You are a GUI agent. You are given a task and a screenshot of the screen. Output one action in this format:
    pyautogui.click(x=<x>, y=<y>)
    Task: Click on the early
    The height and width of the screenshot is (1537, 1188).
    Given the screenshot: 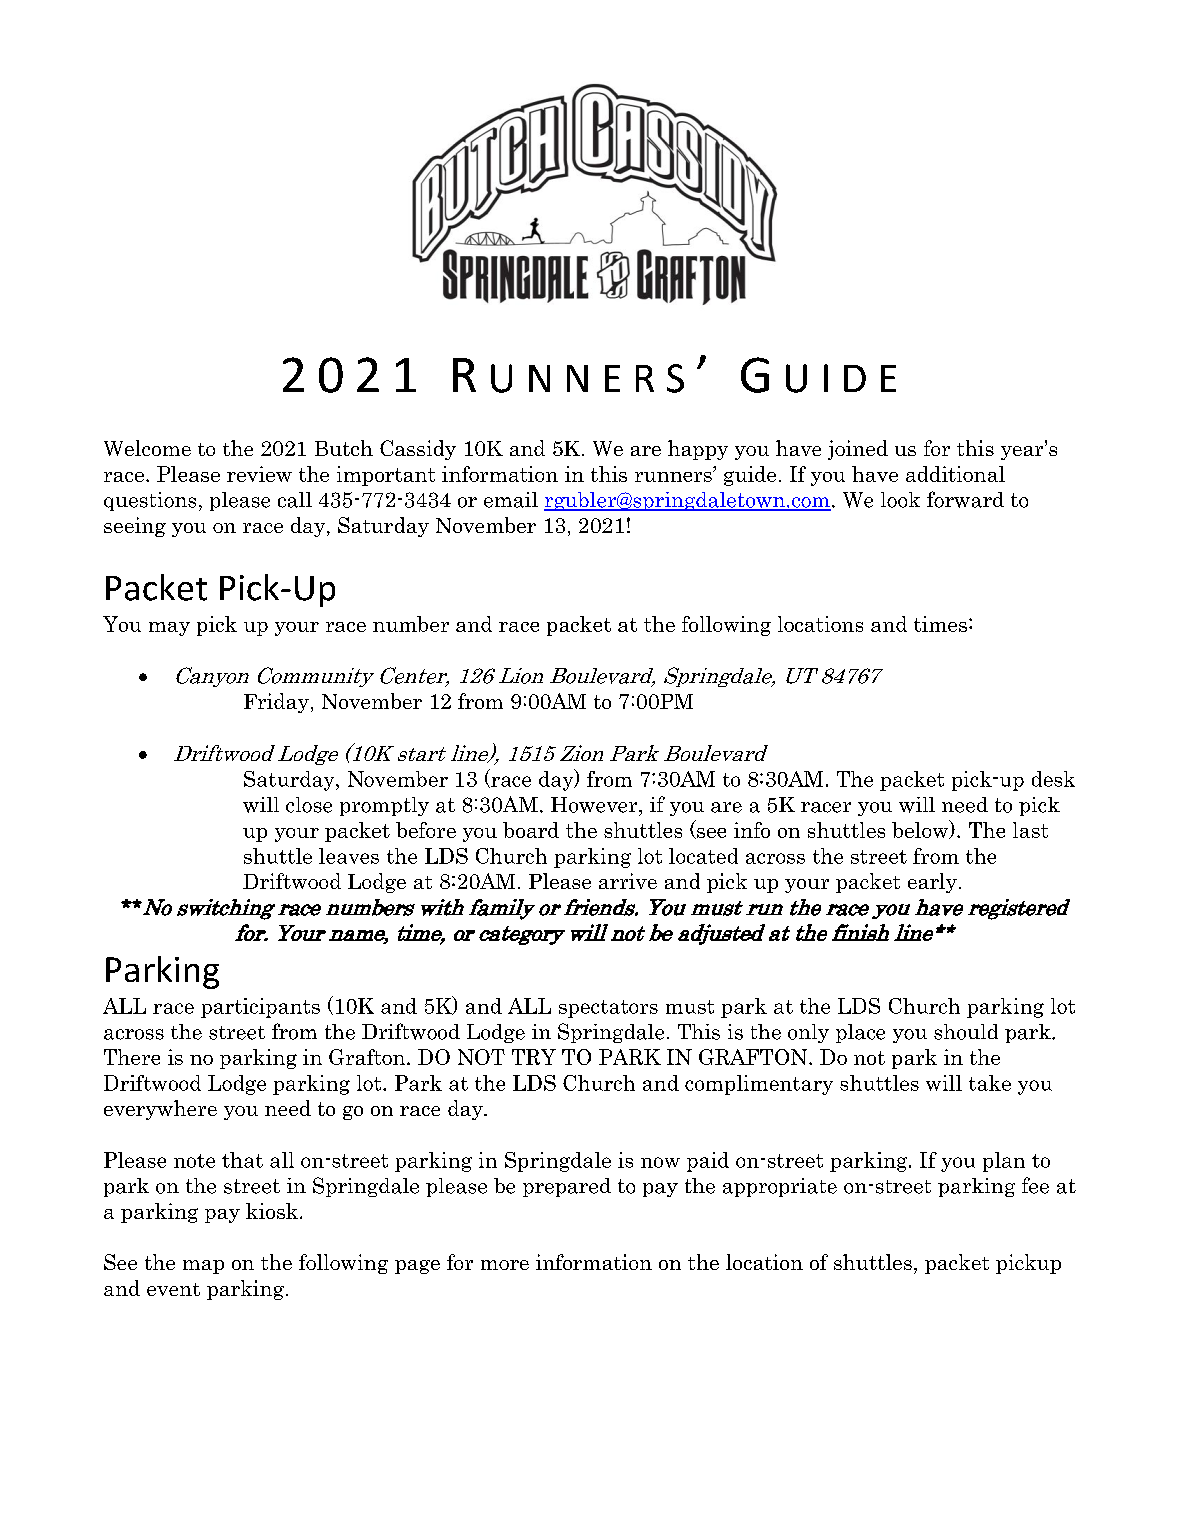 What is the action you would take?
    pyautogui.click(x=932, y=883)
